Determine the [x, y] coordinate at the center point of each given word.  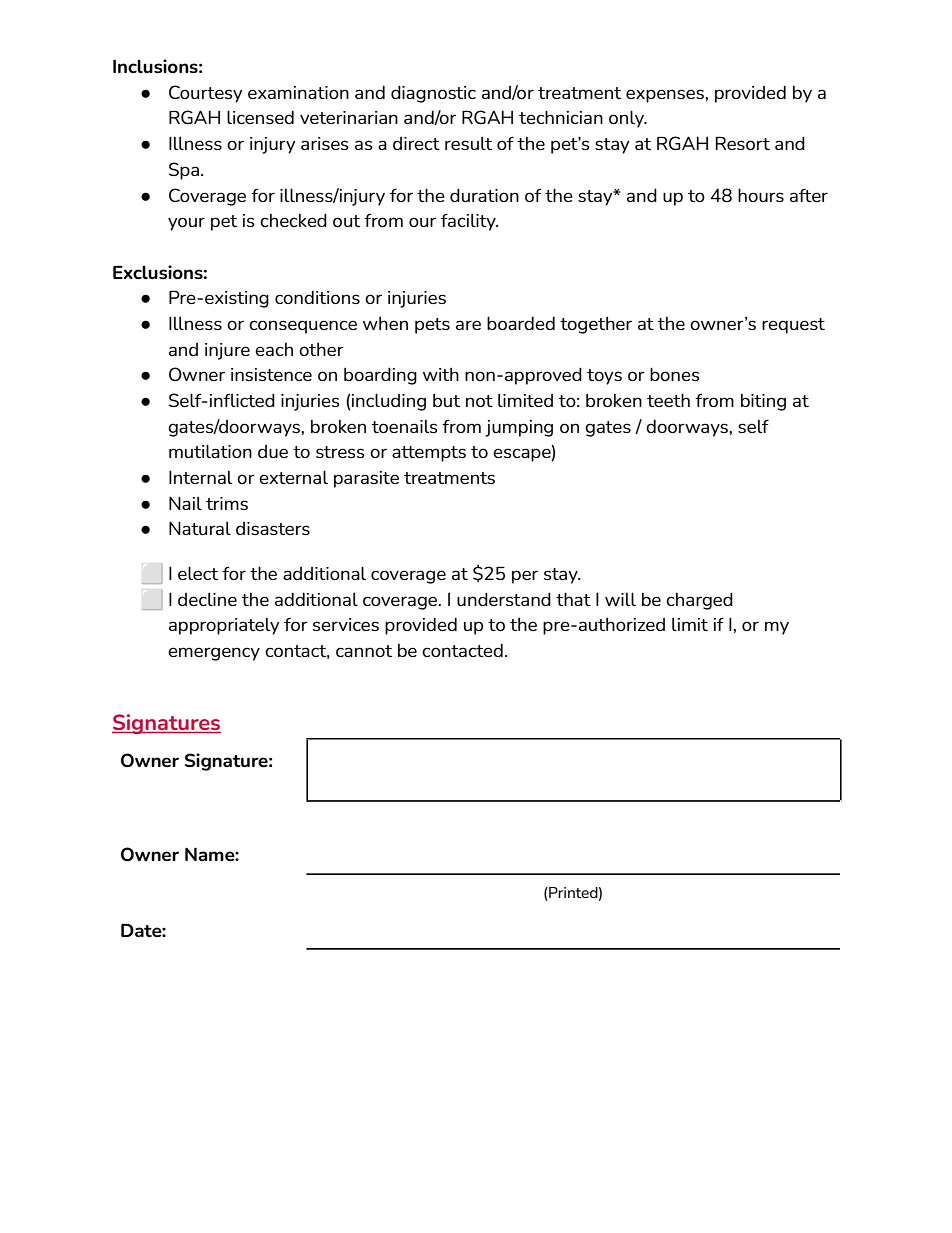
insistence [271, 374]
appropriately [224, 626]
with [441, 374]
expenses [666, 96]
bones [675, 374]
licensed [260, 117]
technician [561, 117]
